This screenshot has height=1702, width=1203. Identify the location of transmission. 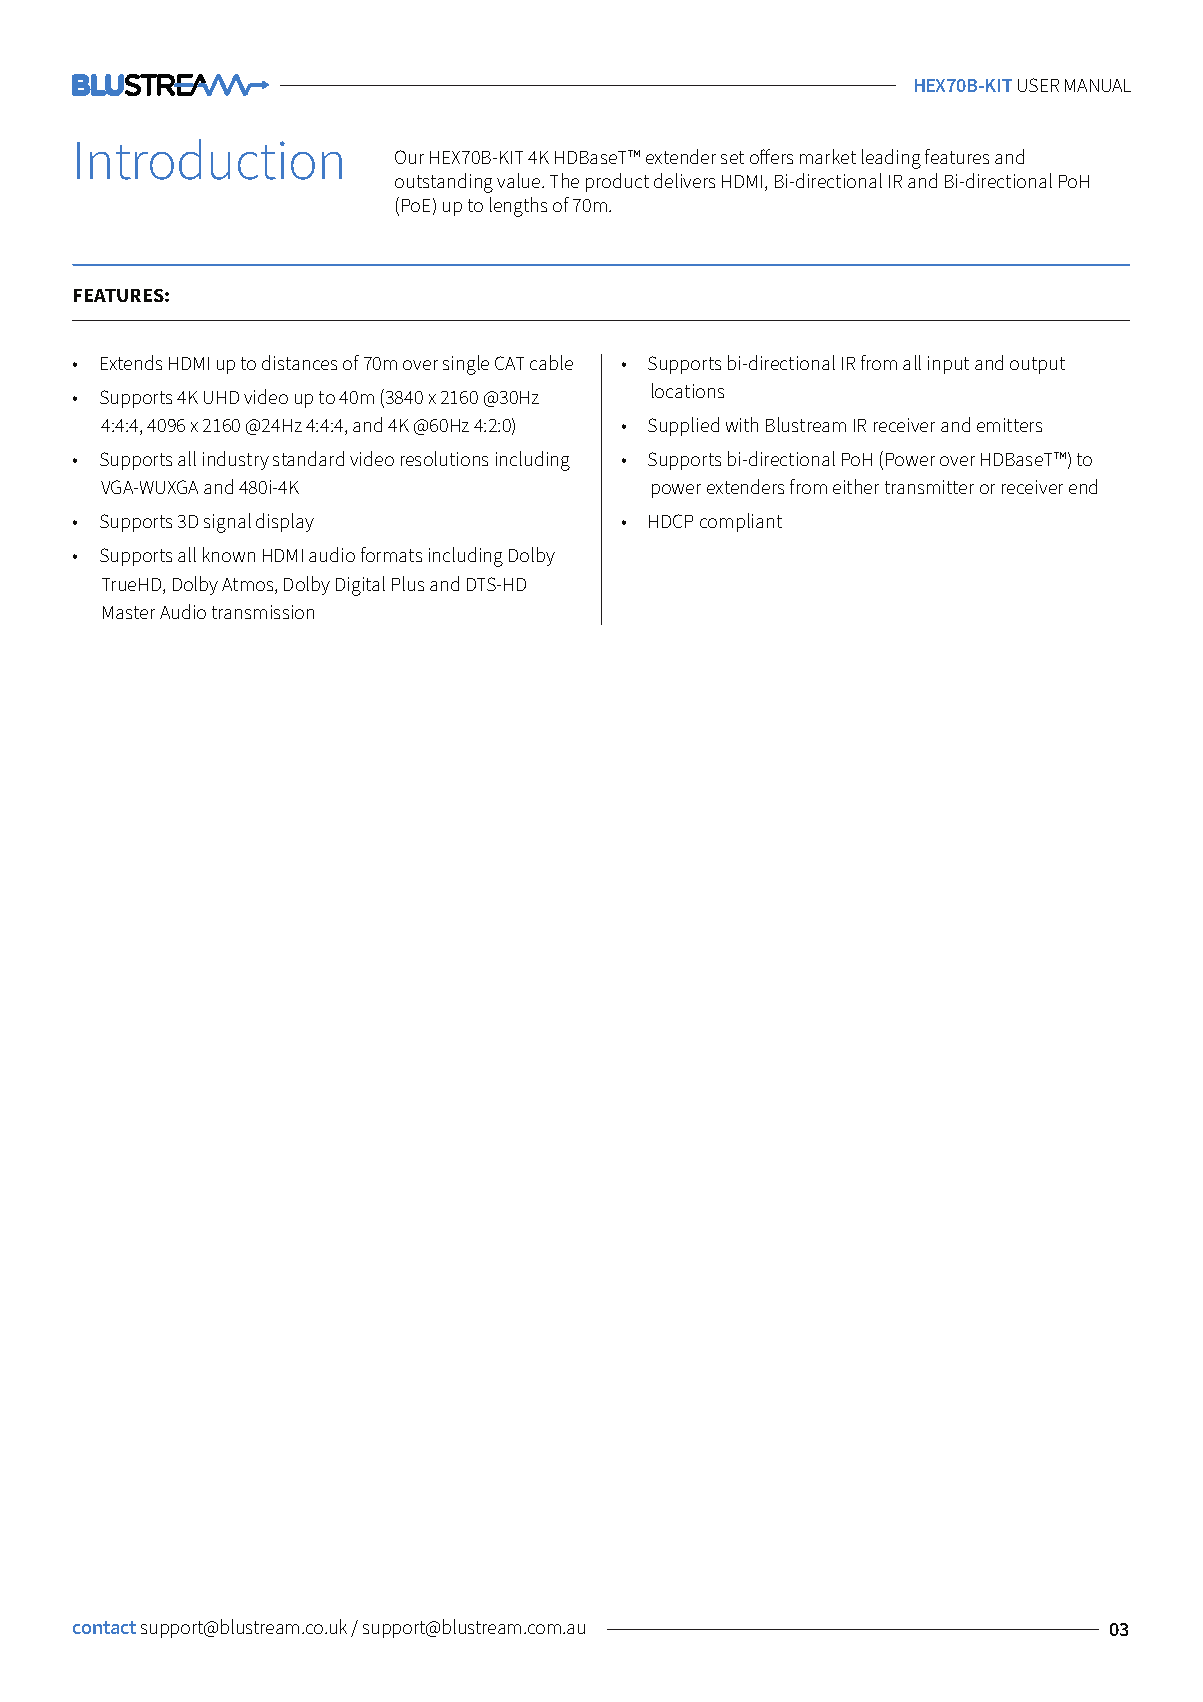
(263, 612).
